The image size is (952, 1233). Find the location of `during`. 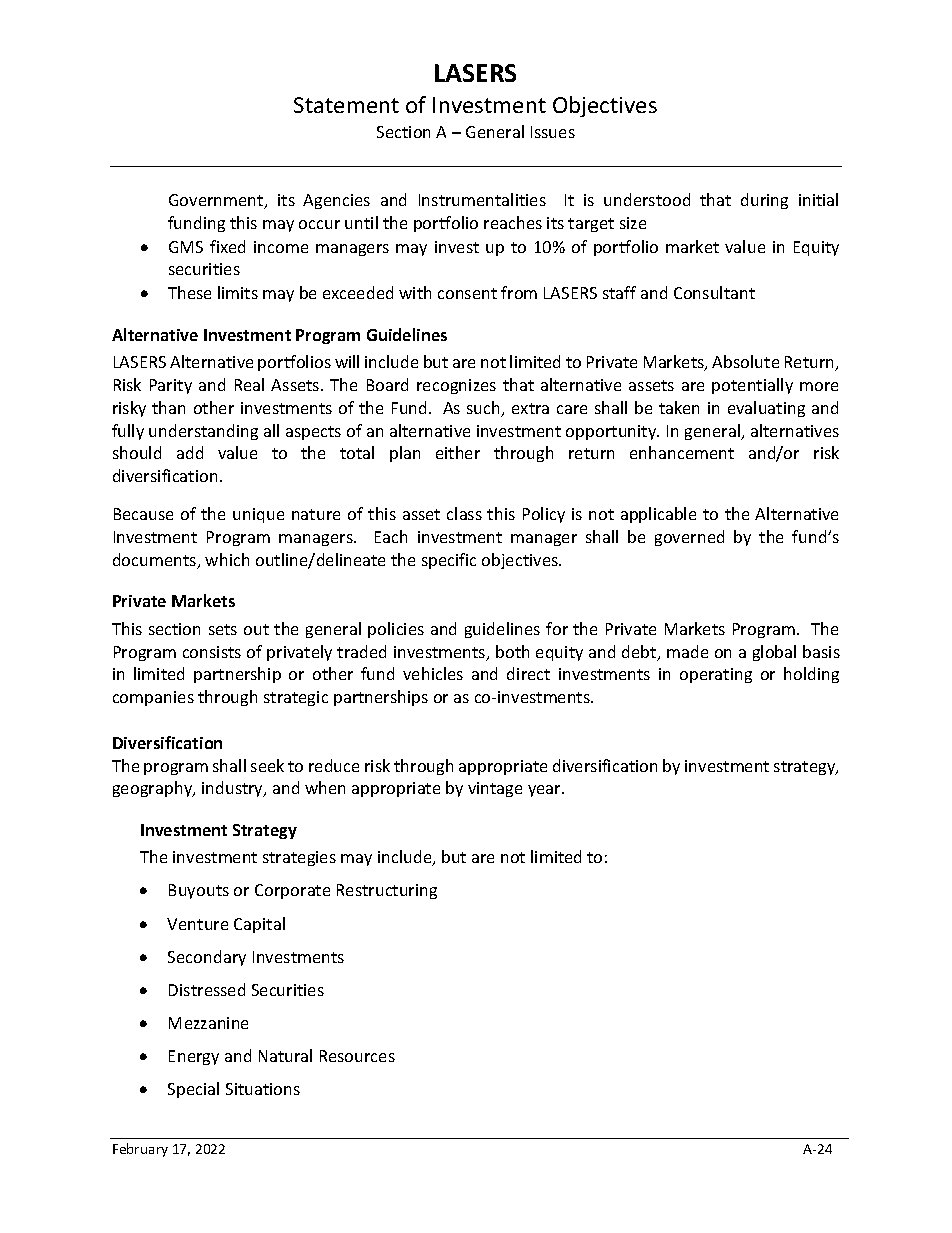

during is located at coordinates (764, 201).
